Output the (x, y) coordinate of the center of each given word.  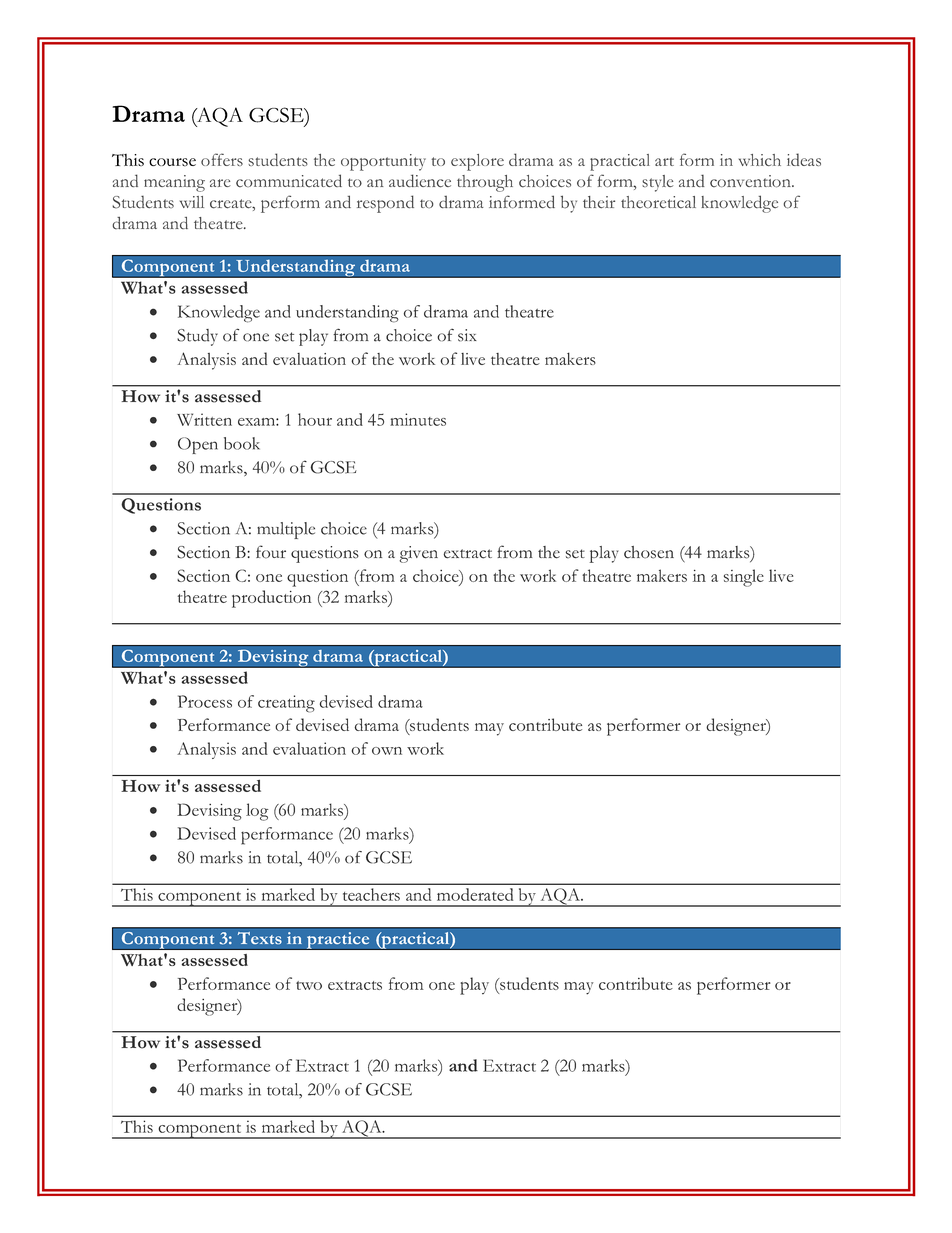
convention (751, 181)
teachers (371, 894)
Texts (259, 938)
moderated (475, 894)
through (485, 183)
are (220, 183)
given (418, 554)
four (271, 552)
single (744, 578)
